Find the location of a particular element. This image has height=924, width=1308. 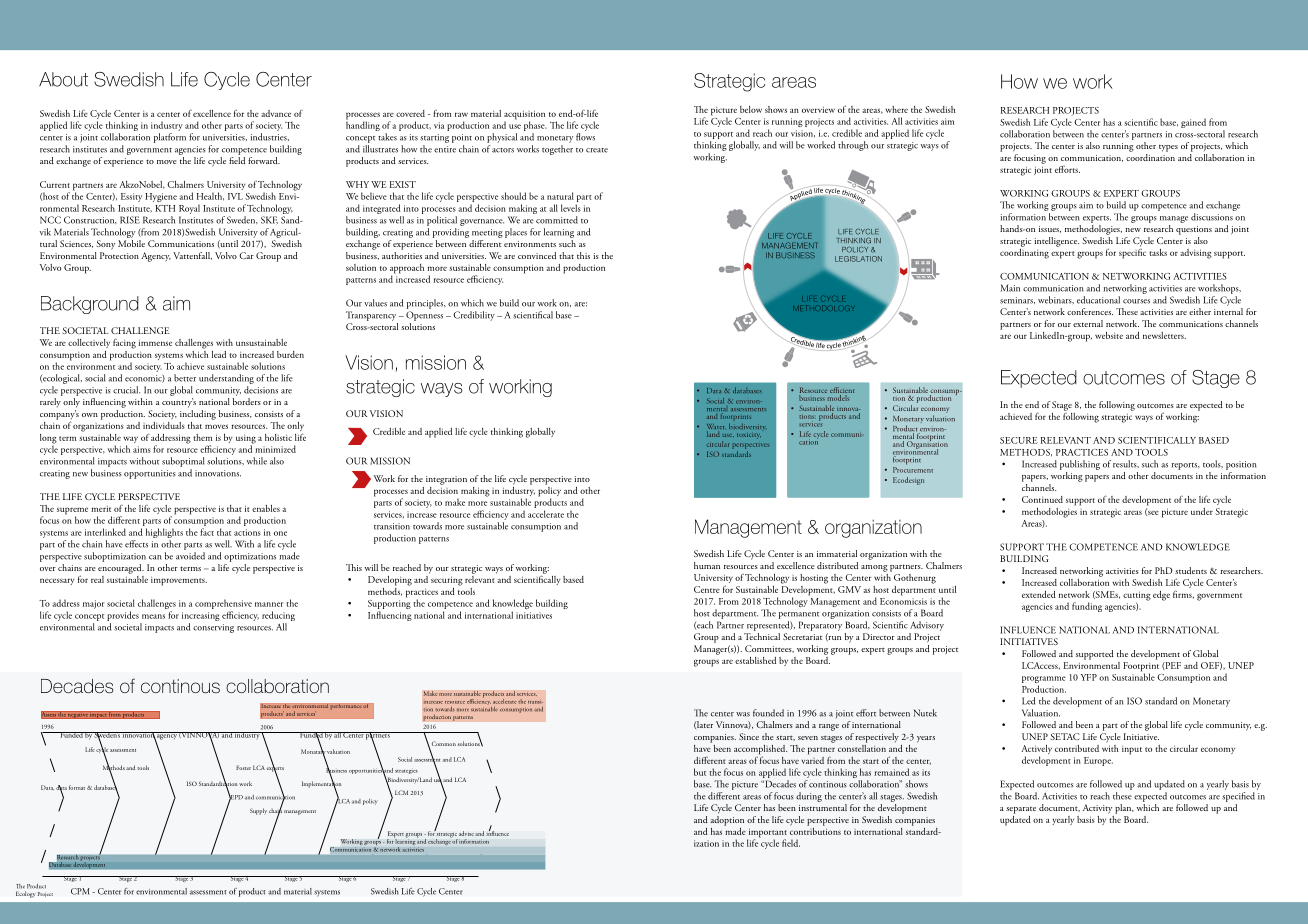

convinced is located at coordinates (537, 255).
